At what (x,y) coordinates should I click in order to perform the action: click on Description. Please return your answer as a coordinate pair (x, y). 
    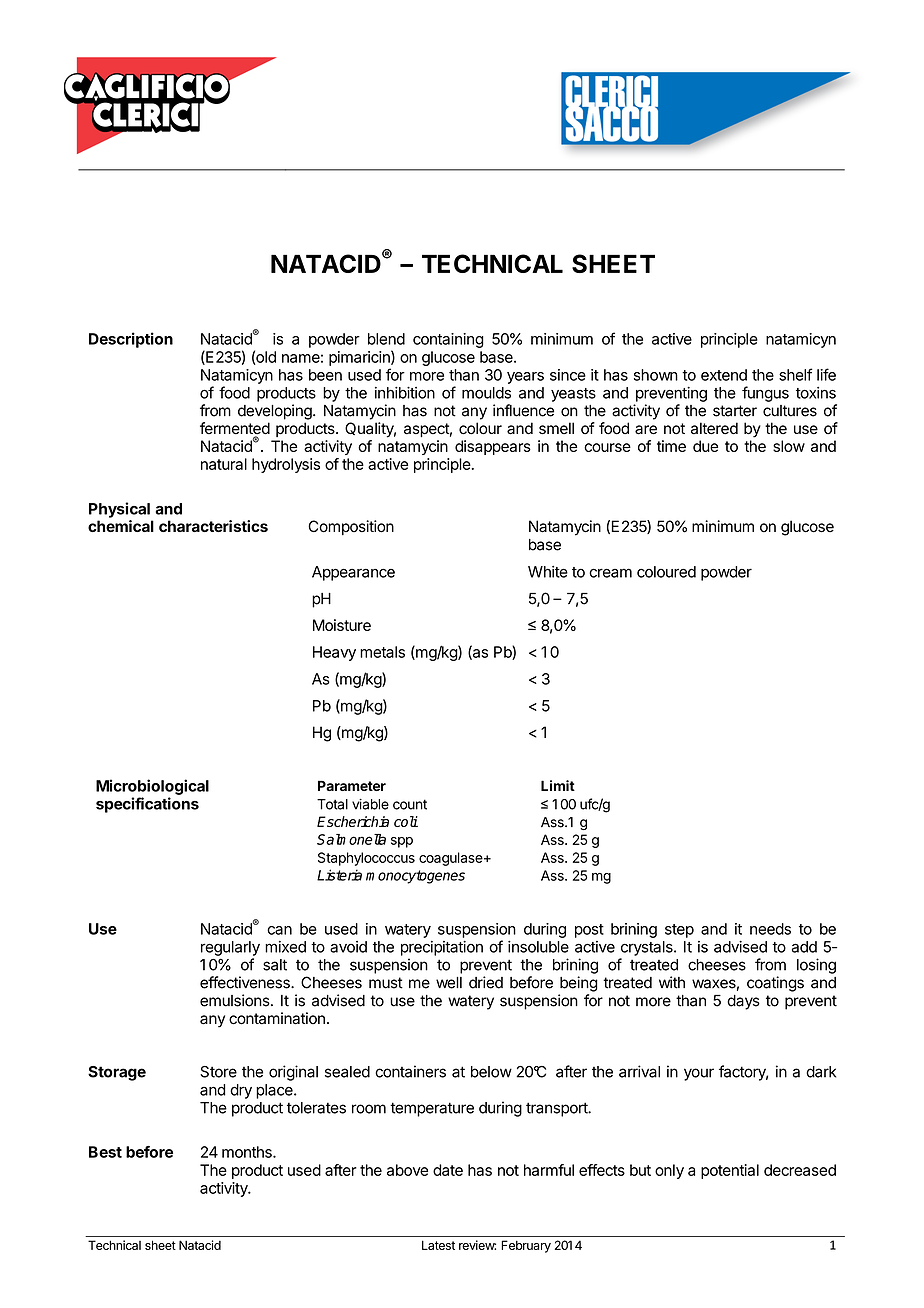
    Looking at the image, I should click on (131, 340).
